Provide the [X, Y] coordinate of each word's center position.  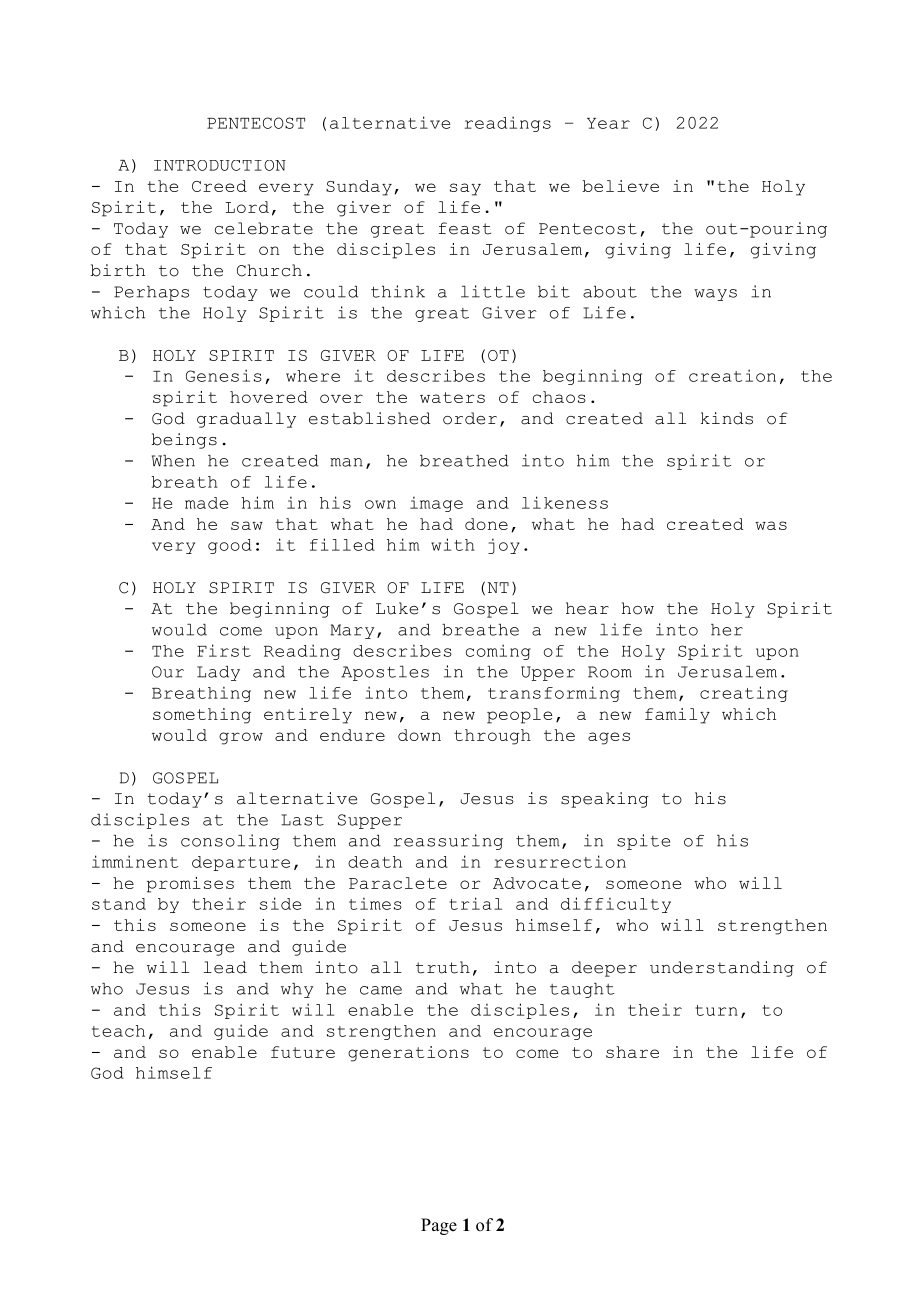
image [436, 504]
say [465, 189]
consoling [230, 842]
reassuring [448, 842]
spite [643, 842]
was [771, 525]
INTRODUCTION [220, 165]
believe [621, 186]
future [303, 1052]
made [206, 503]
